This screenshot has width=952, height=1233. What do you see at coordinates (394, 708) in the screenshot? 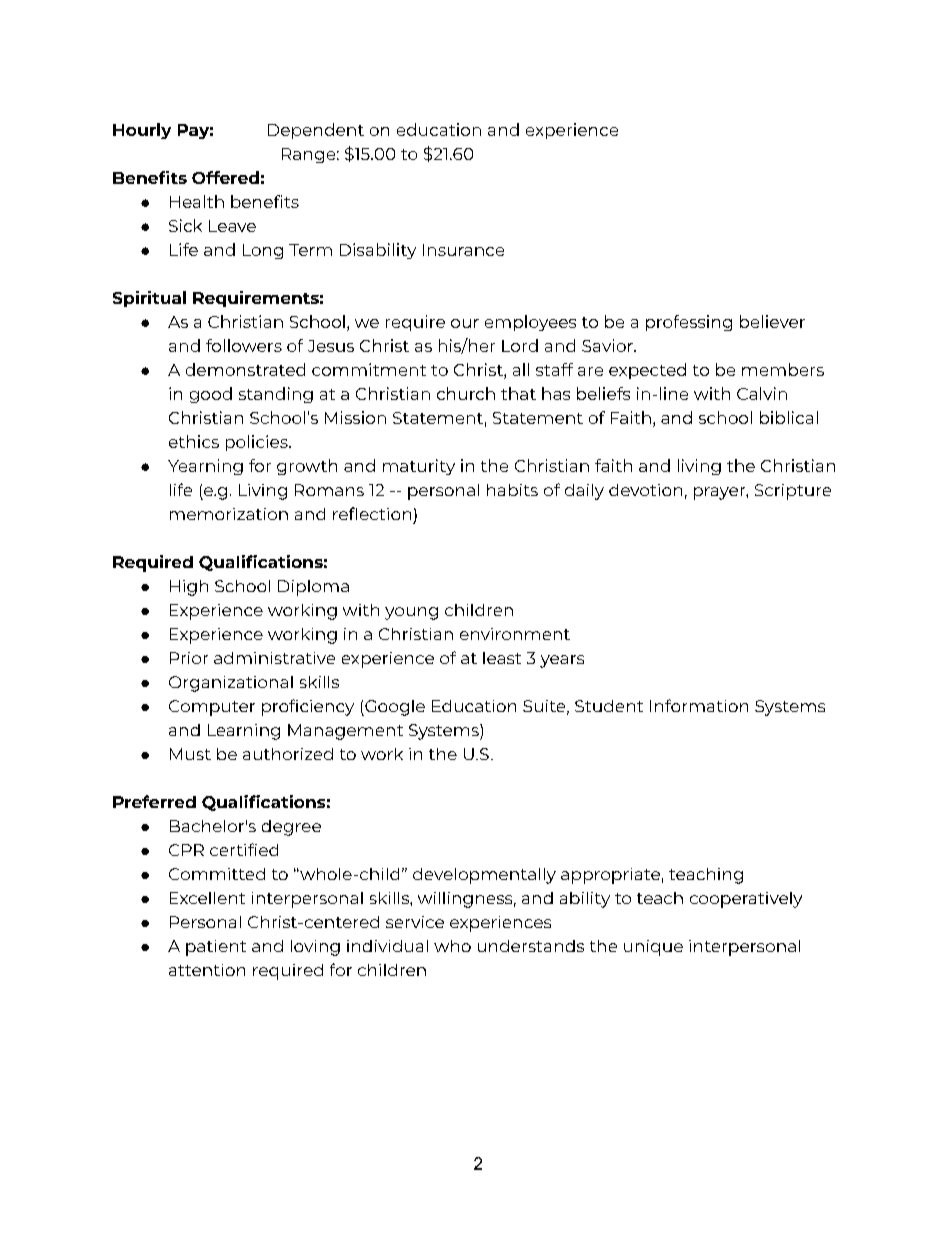
I see `Google` at bounding box center [394, 708].
